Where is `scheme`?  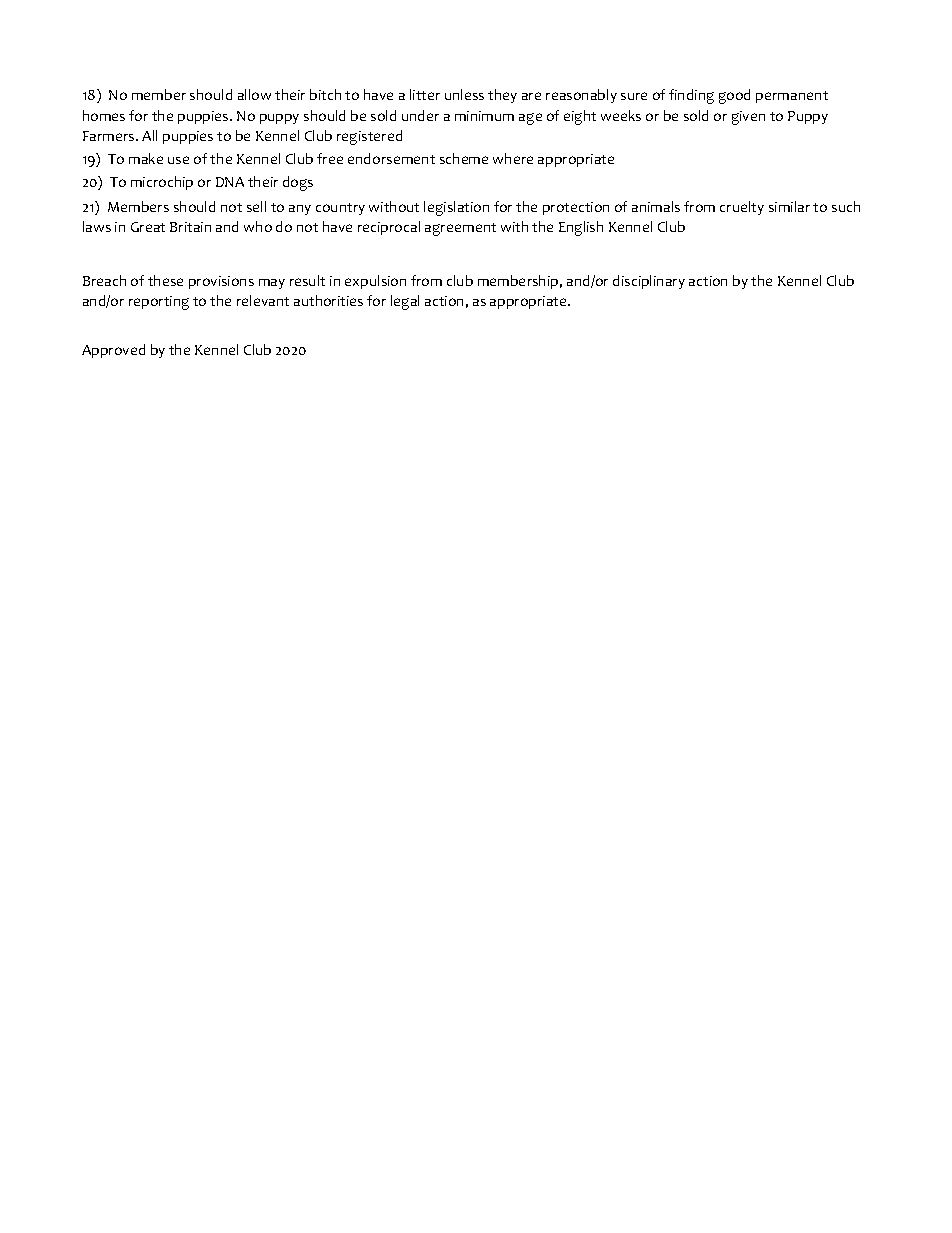
scheme is located at coordinates (464, 158).
